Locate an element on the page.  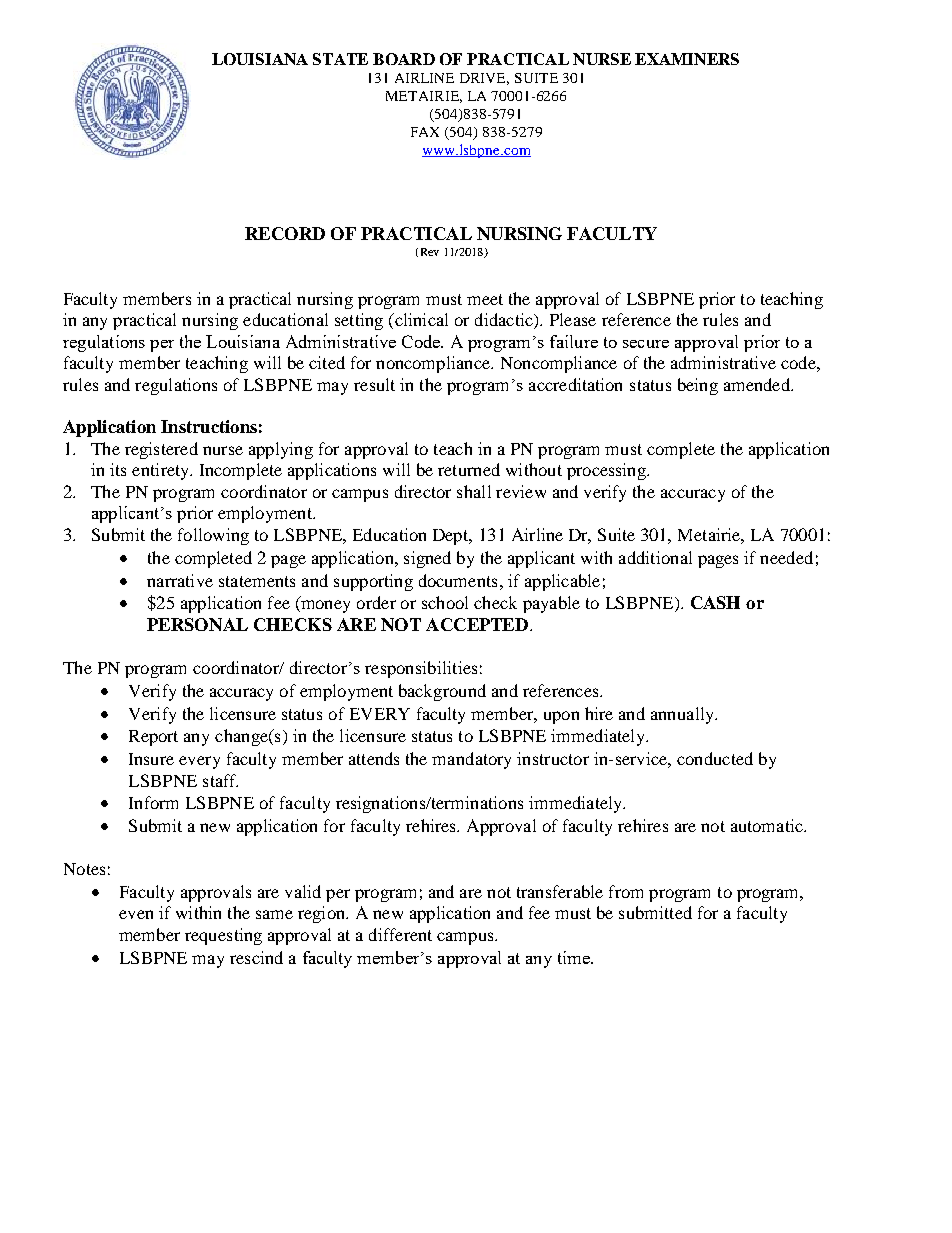
meet is located at coordinates (485, 299).
